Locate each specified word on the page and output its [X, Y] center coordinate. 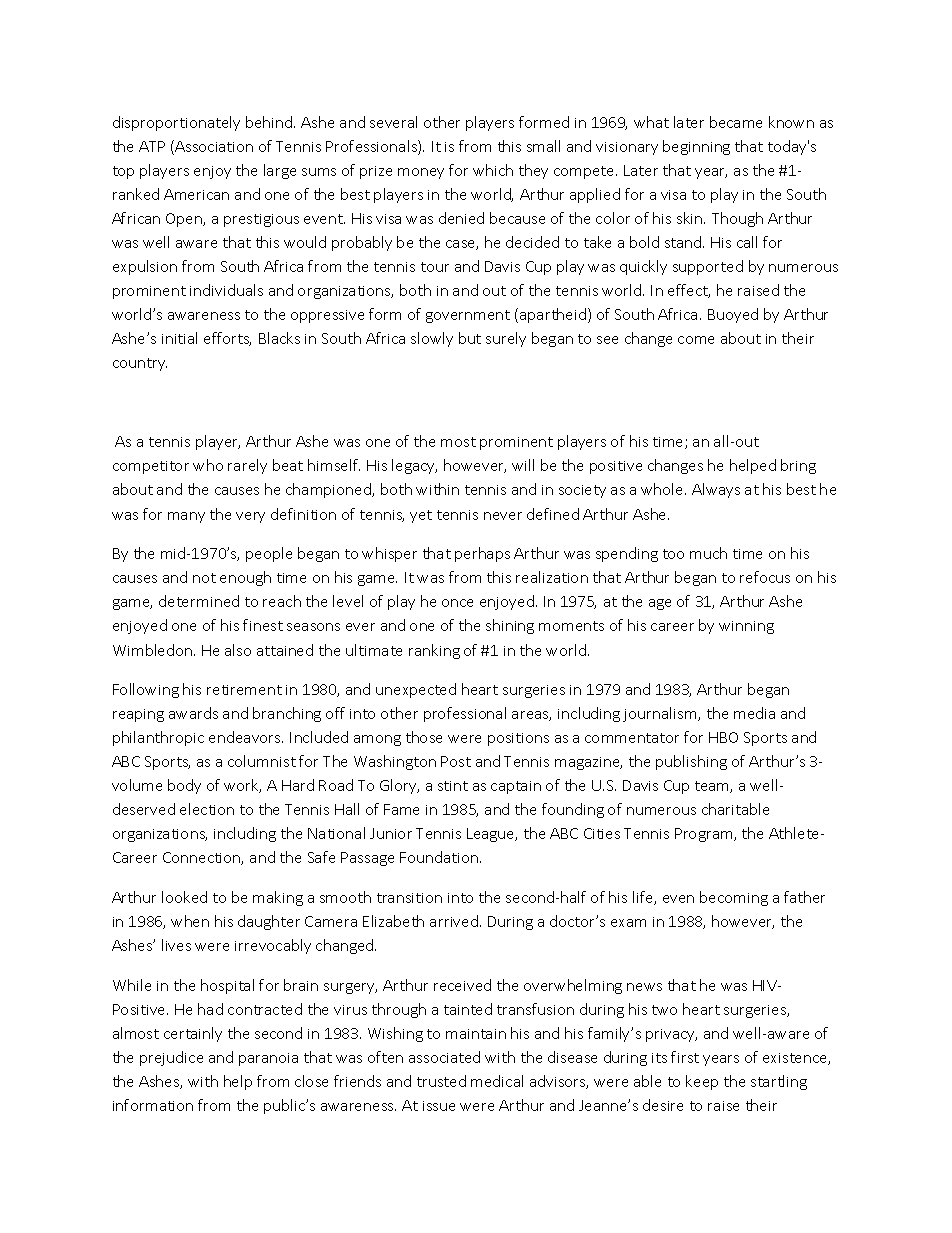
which [493, 170]
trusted [441, 1081]
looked [184, 897]
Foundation [440, 857]
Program [705, 835]
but [470, 338]
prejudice [171, 1058]
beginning [696, 147]
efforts [227, 339]
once [457, 603]
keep [702, 1082]
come [696, 340]
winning [746, 627]
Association [213, 147]
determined [199, 601]
